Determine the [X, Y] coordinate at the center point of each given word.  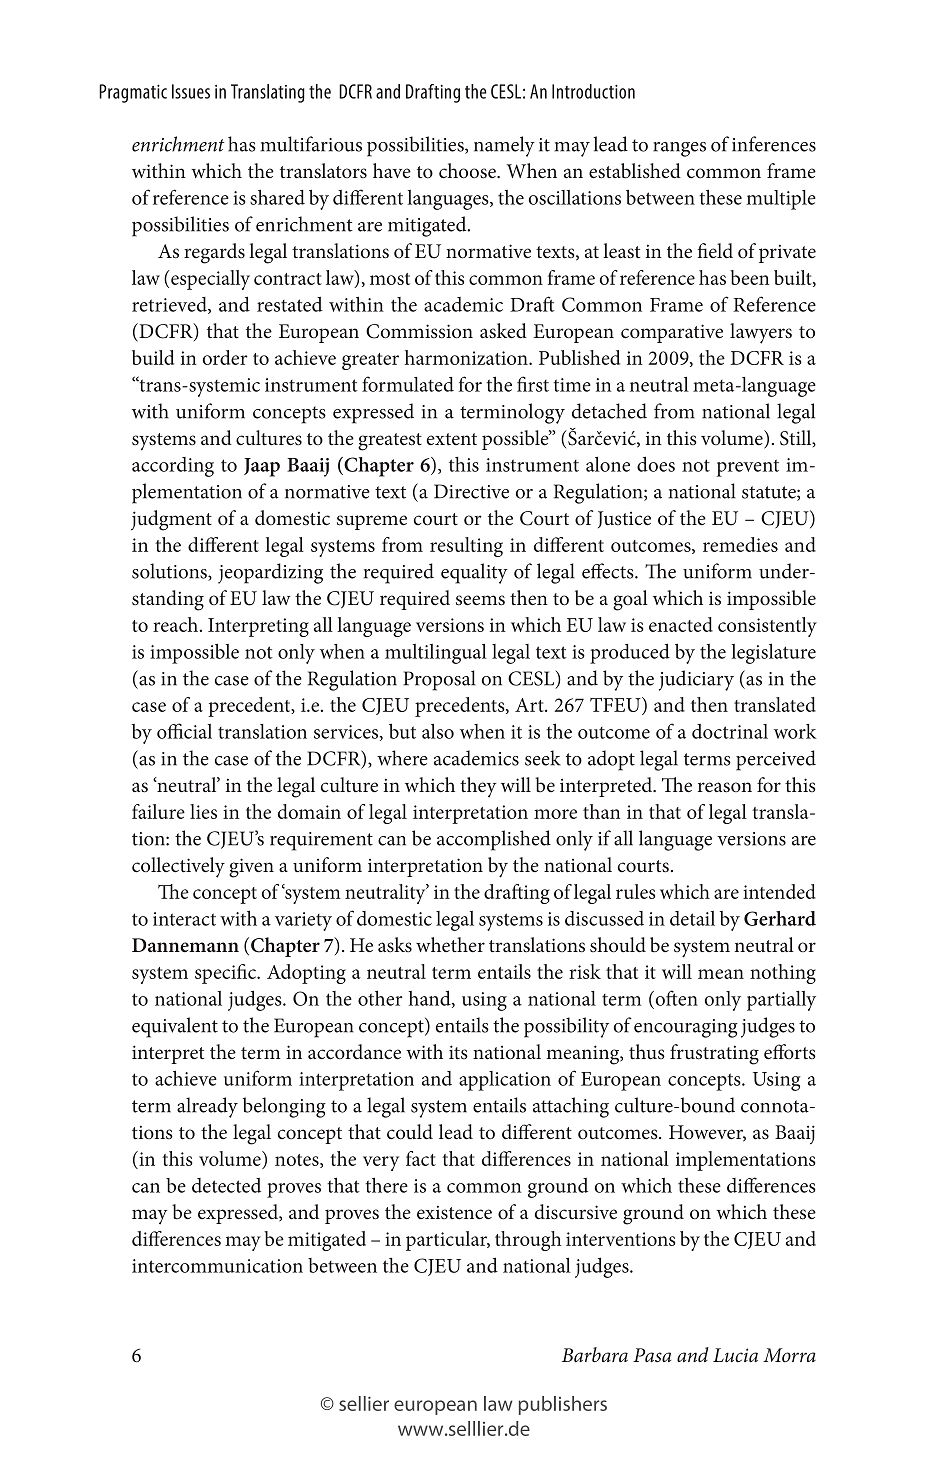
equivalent [175, 1027]
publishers [562, 1405]
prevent [748, 468]
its [458, 1052]
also [438, 731]
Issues [191, 91]
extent [452, 439]
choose [468, 171]
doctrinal [730, 731]
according [173, 467]
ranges [679, 149]
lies [203, 811]
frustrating [714, 1054]
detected [226, 1185]
